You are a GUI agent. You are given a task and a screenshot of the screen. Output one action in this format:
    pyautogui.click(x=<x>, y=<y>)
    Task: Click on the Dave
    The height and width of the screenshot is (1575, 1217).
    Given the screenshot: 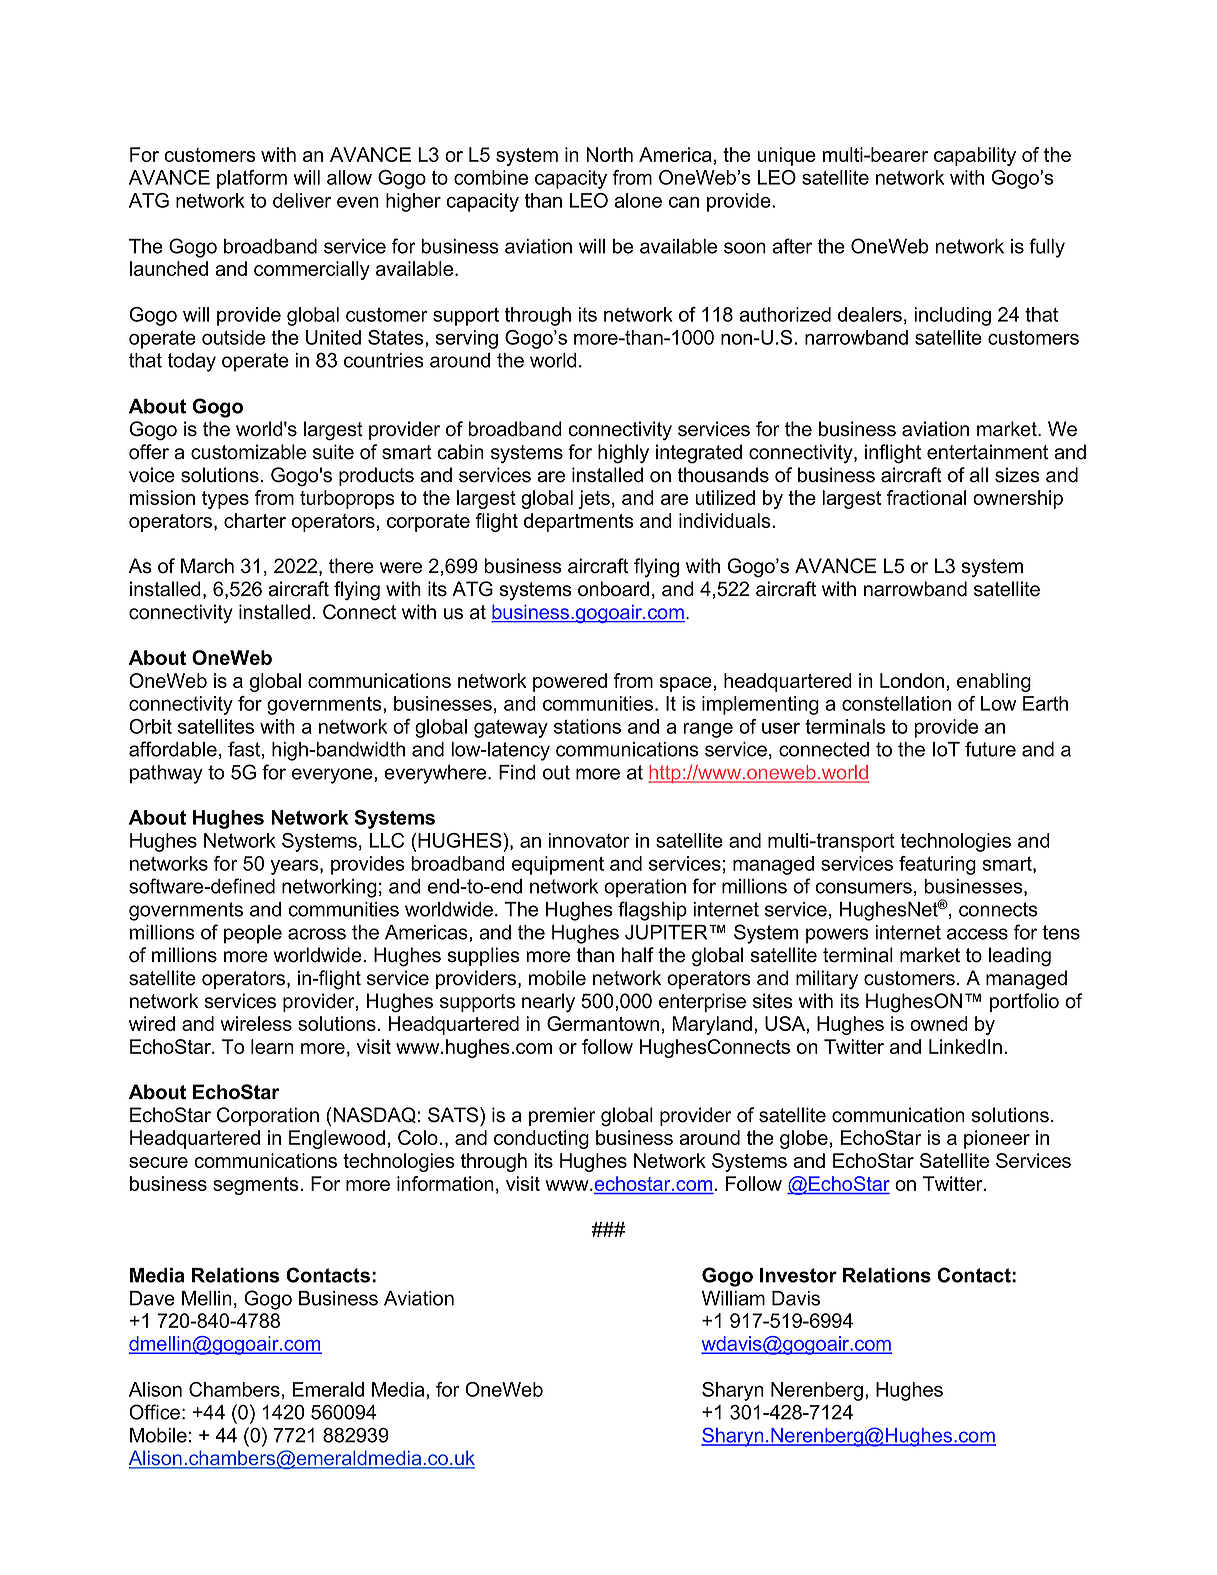 What is the action you would take?
    pyautogui.click(x=152, y=1298)
